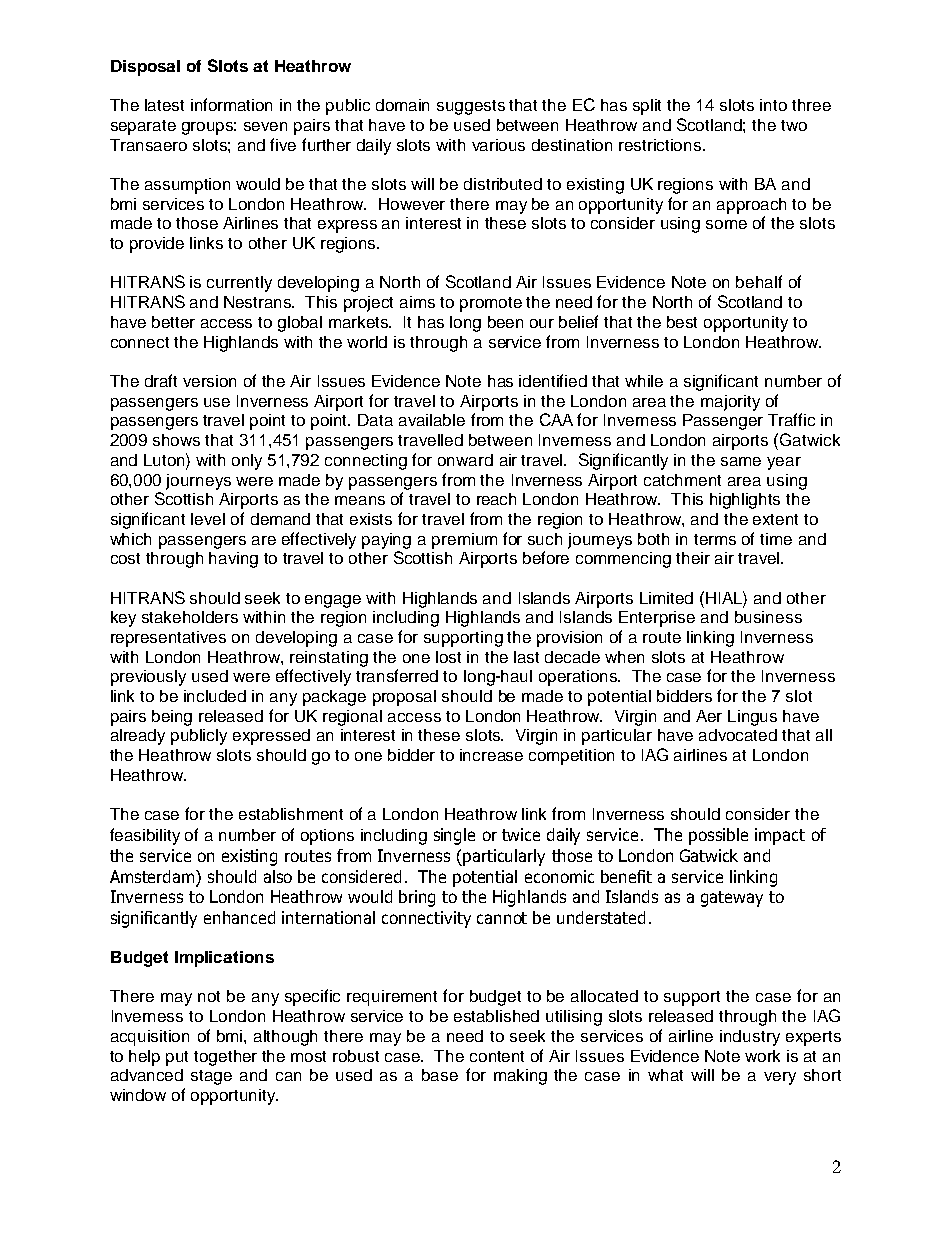  What do you see at coordinates (464, 541) in the screenshot?
I see `premium` at bounding box center [464, 541].
